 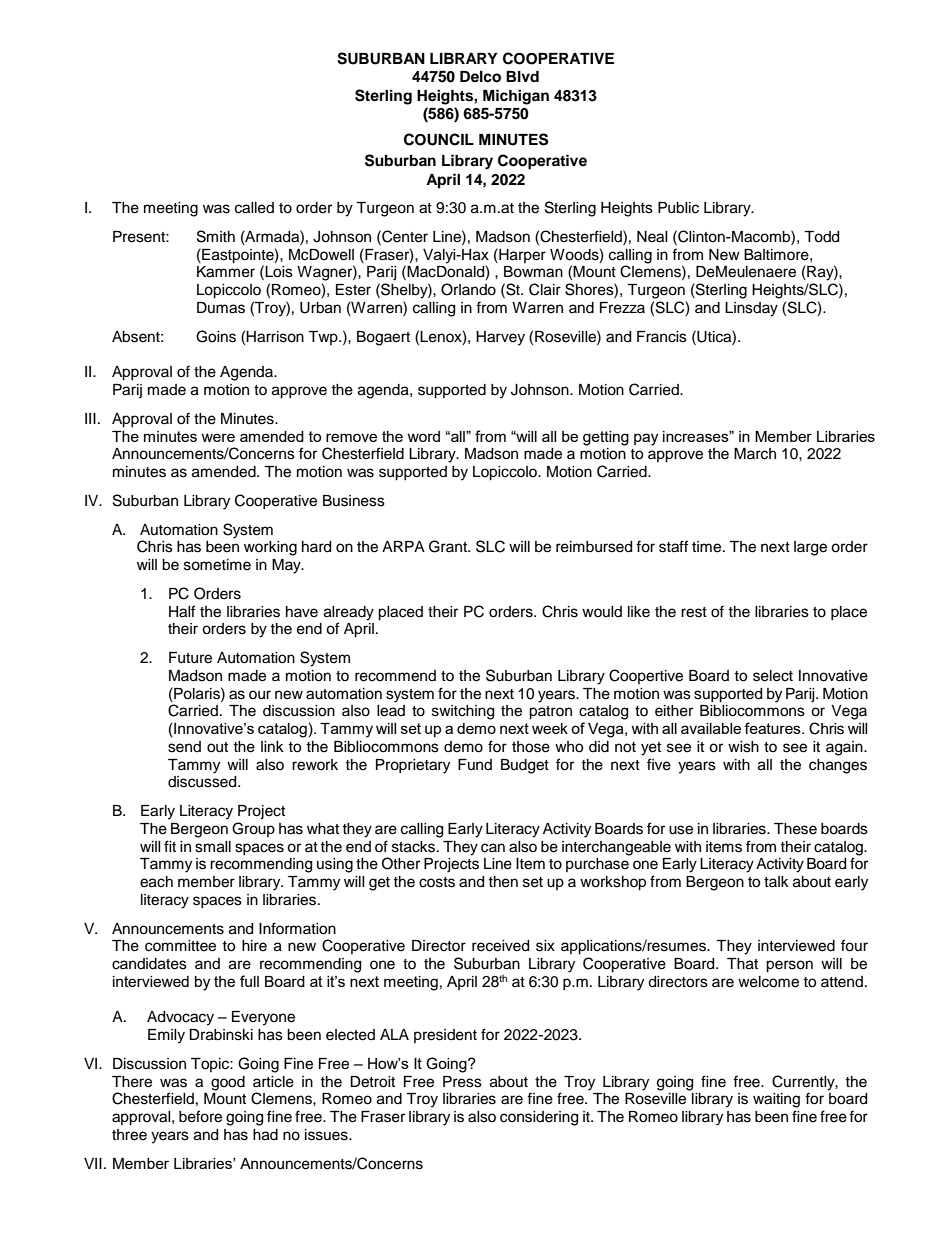 I want to click on before, so click(x=200, y=1116).
